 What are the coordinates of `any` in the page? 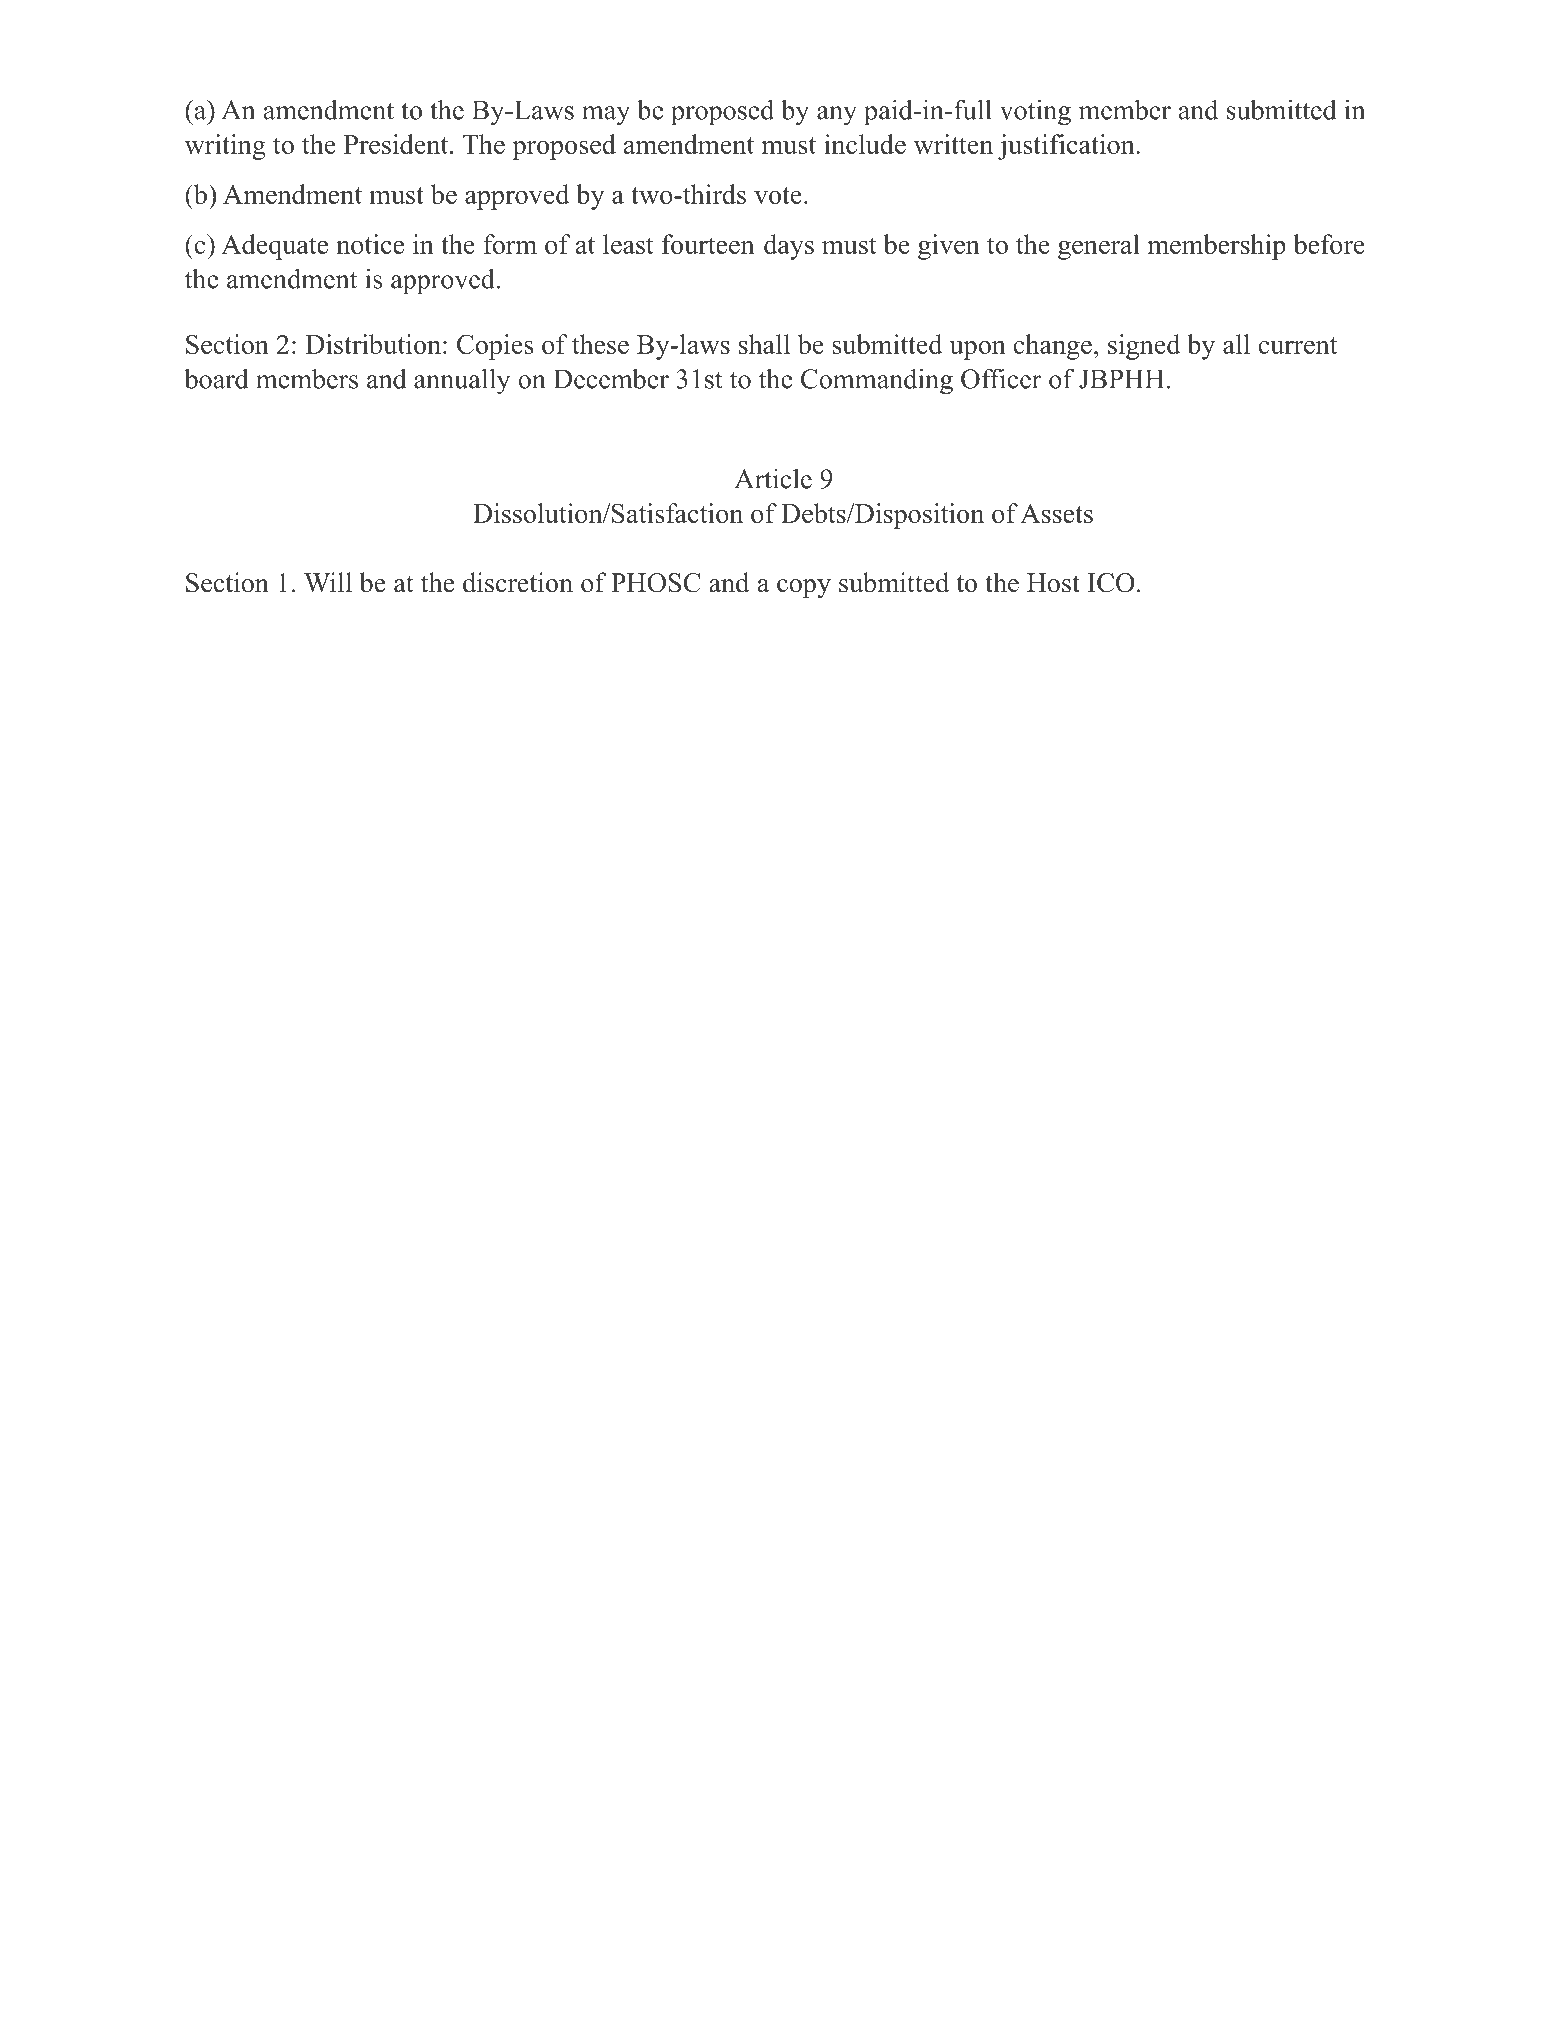 It's located at (837, 116).
